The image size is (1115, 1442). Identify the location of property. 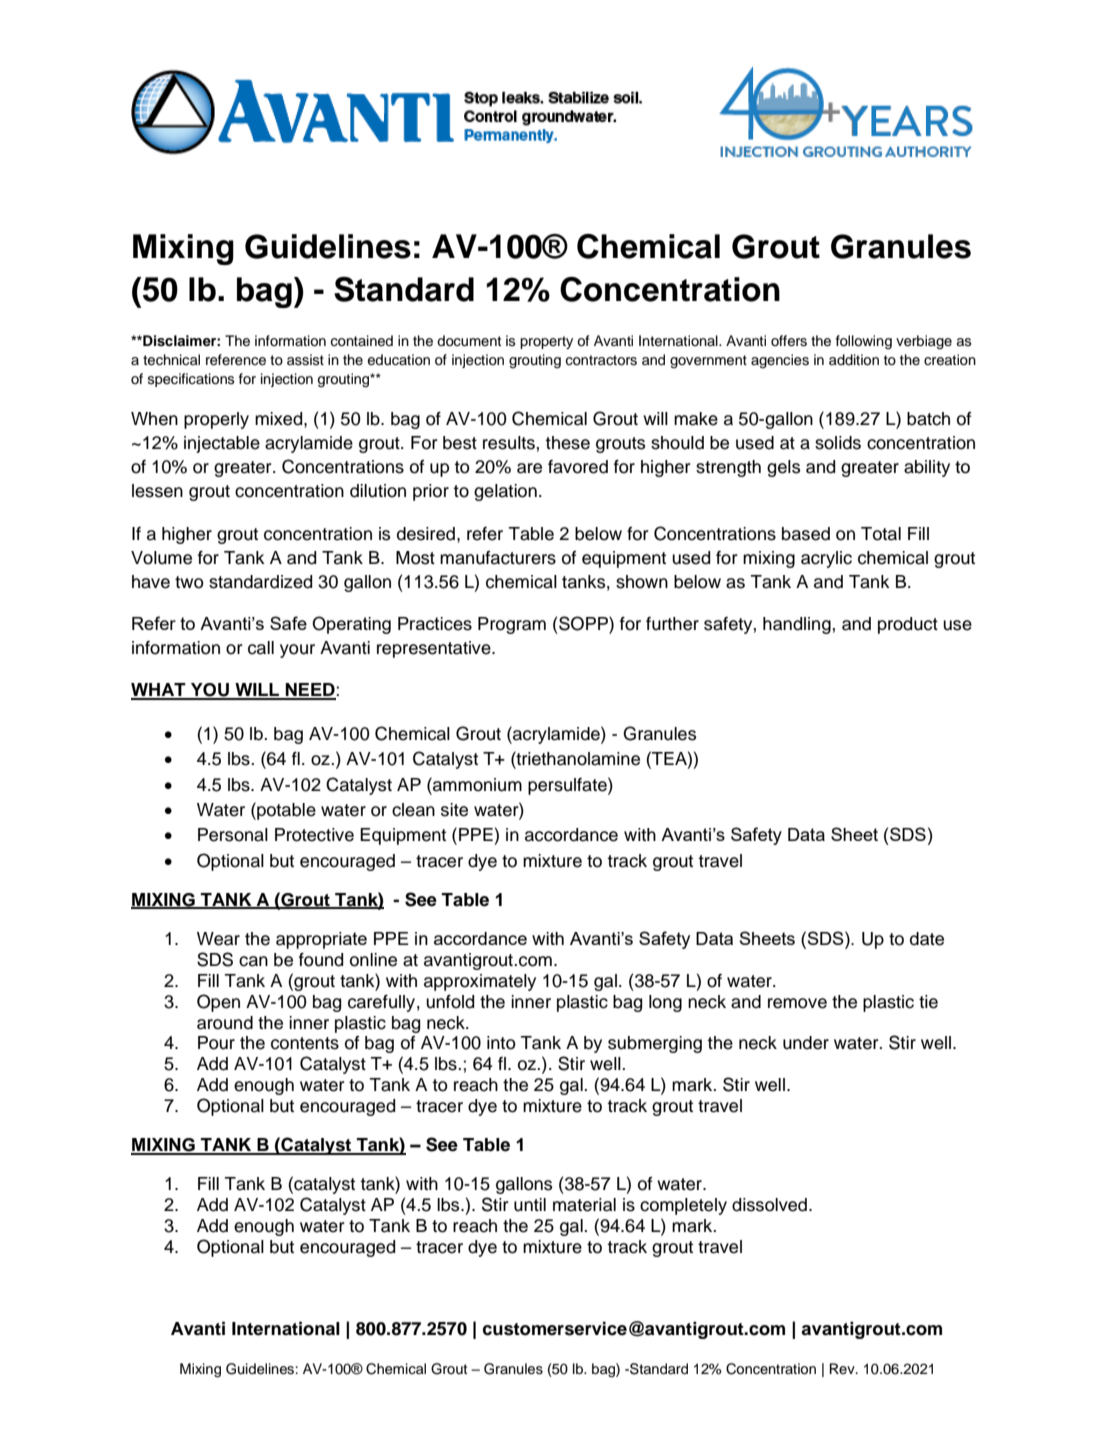
(546, 342).
